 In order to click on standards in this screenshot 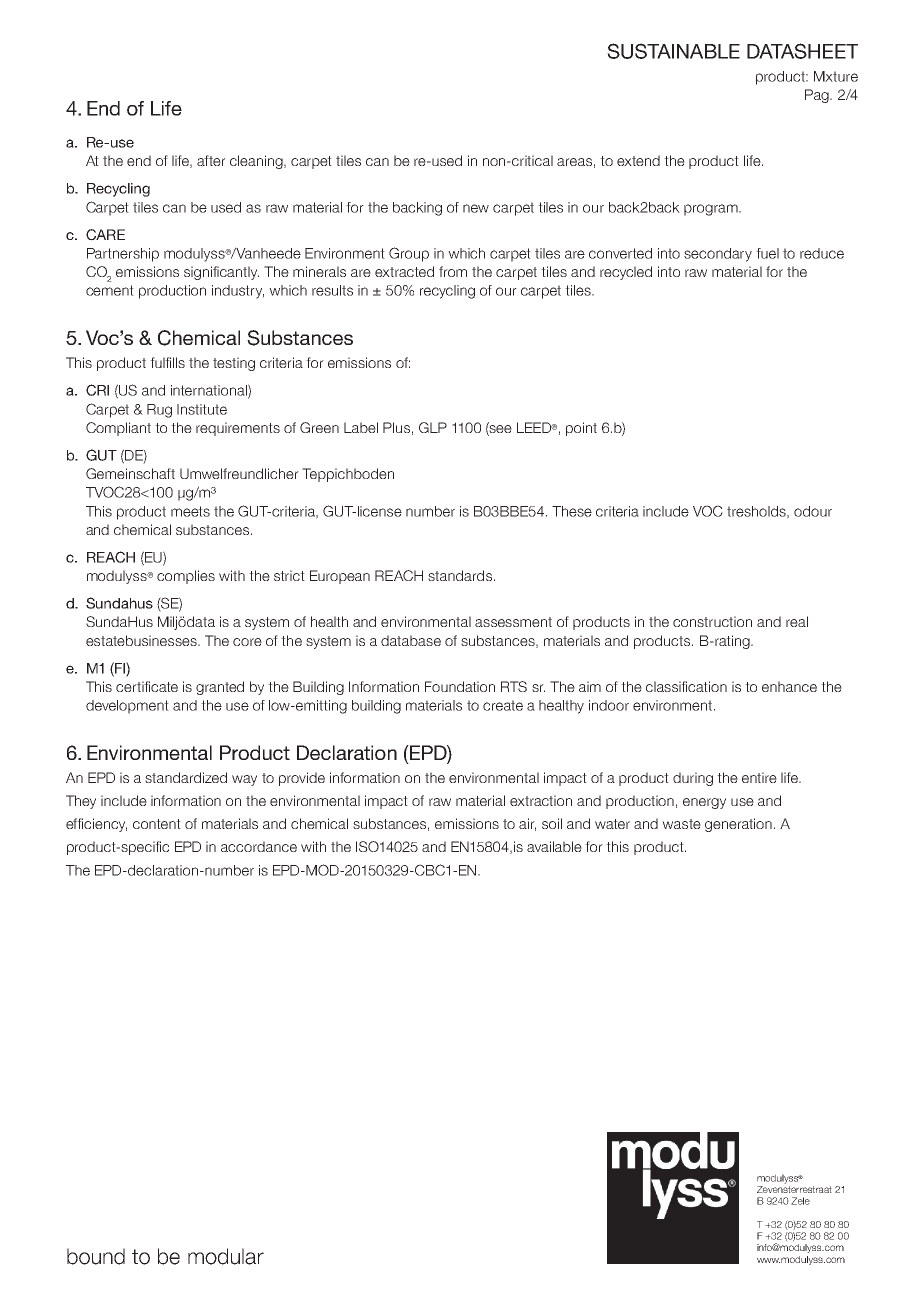, I will do `click(460, 575)`.
